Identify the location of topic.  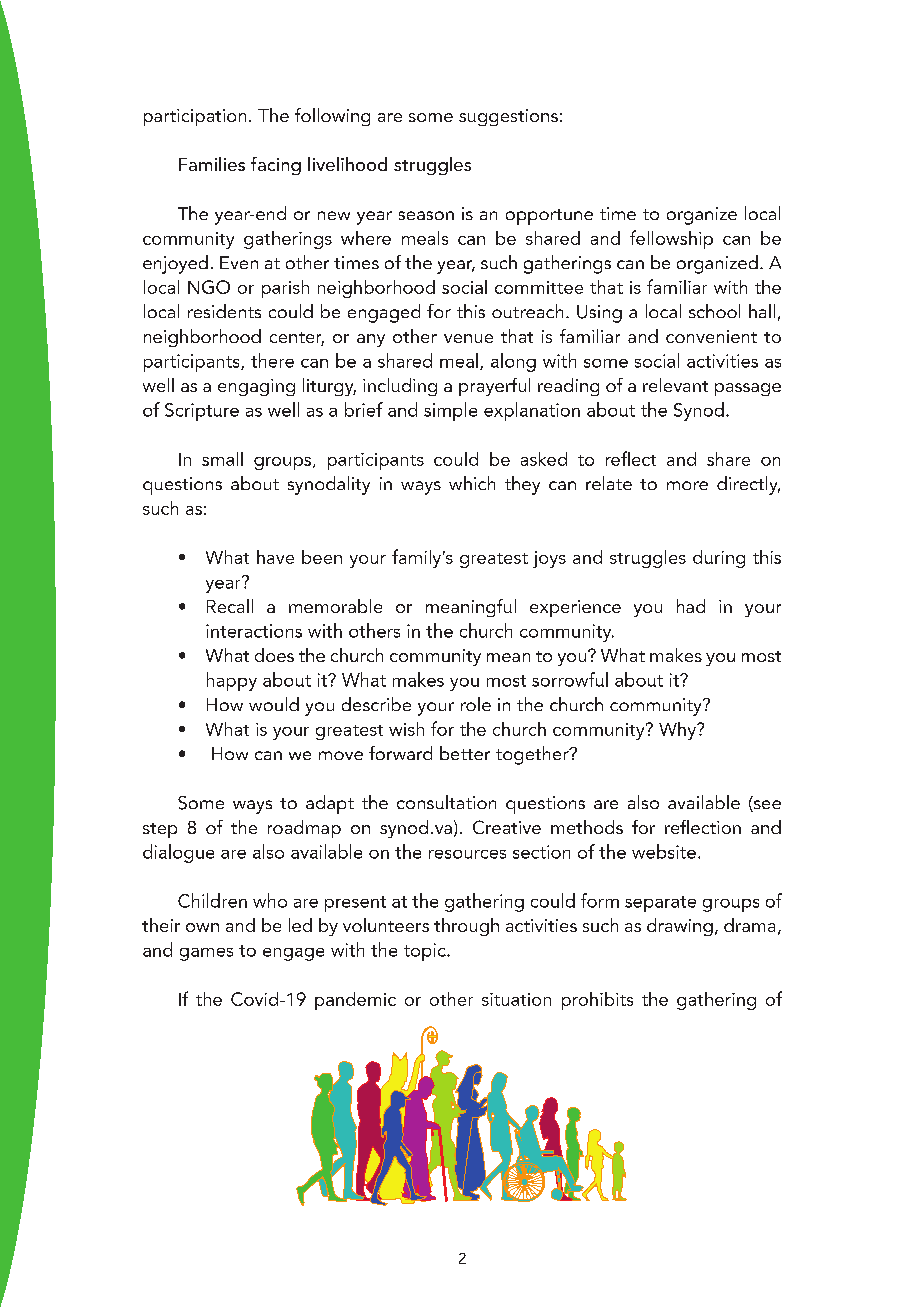
(426, 952).
